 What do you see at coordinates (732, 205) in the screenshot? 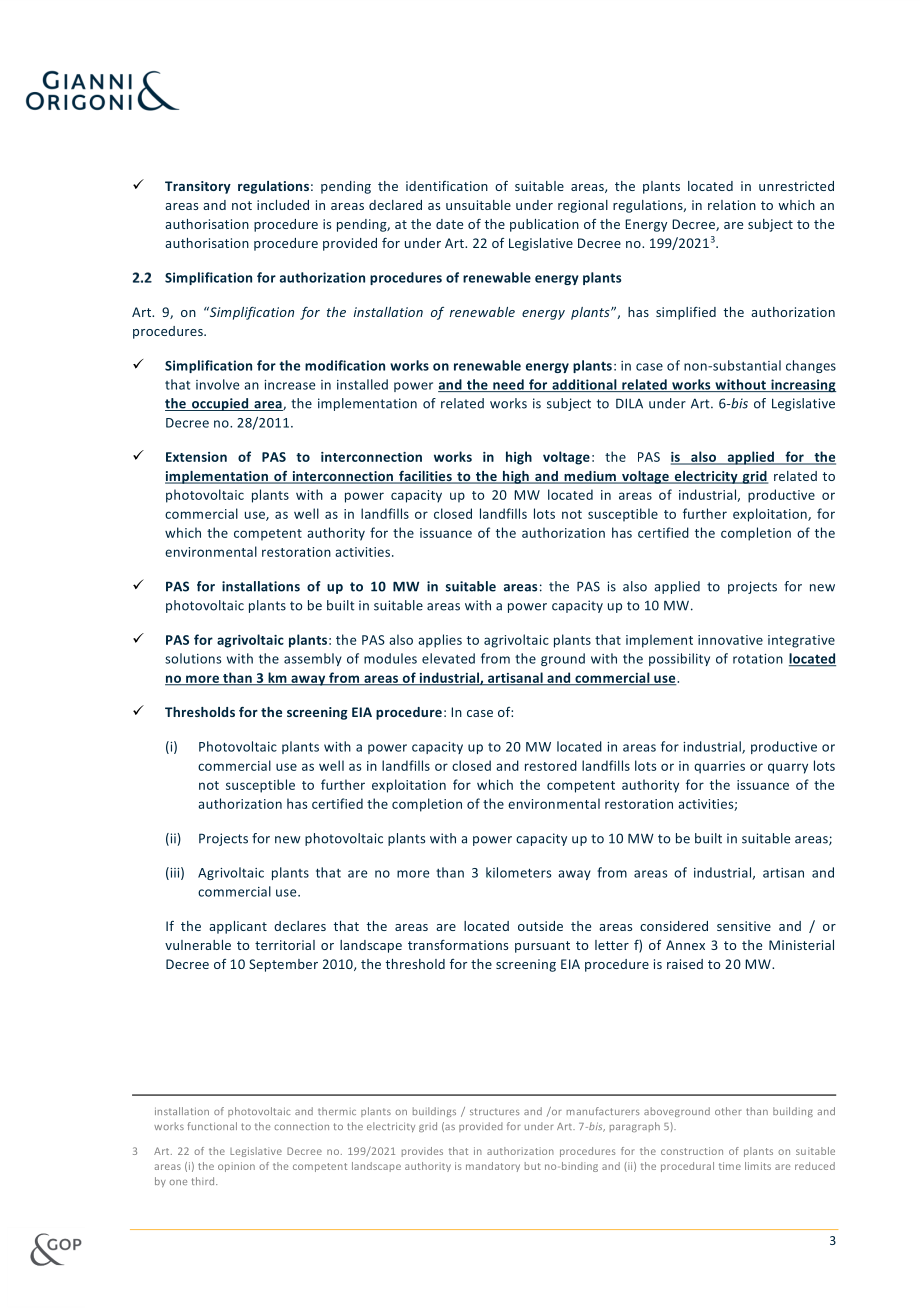
I see `relation` at bounding box center [732, 205].
